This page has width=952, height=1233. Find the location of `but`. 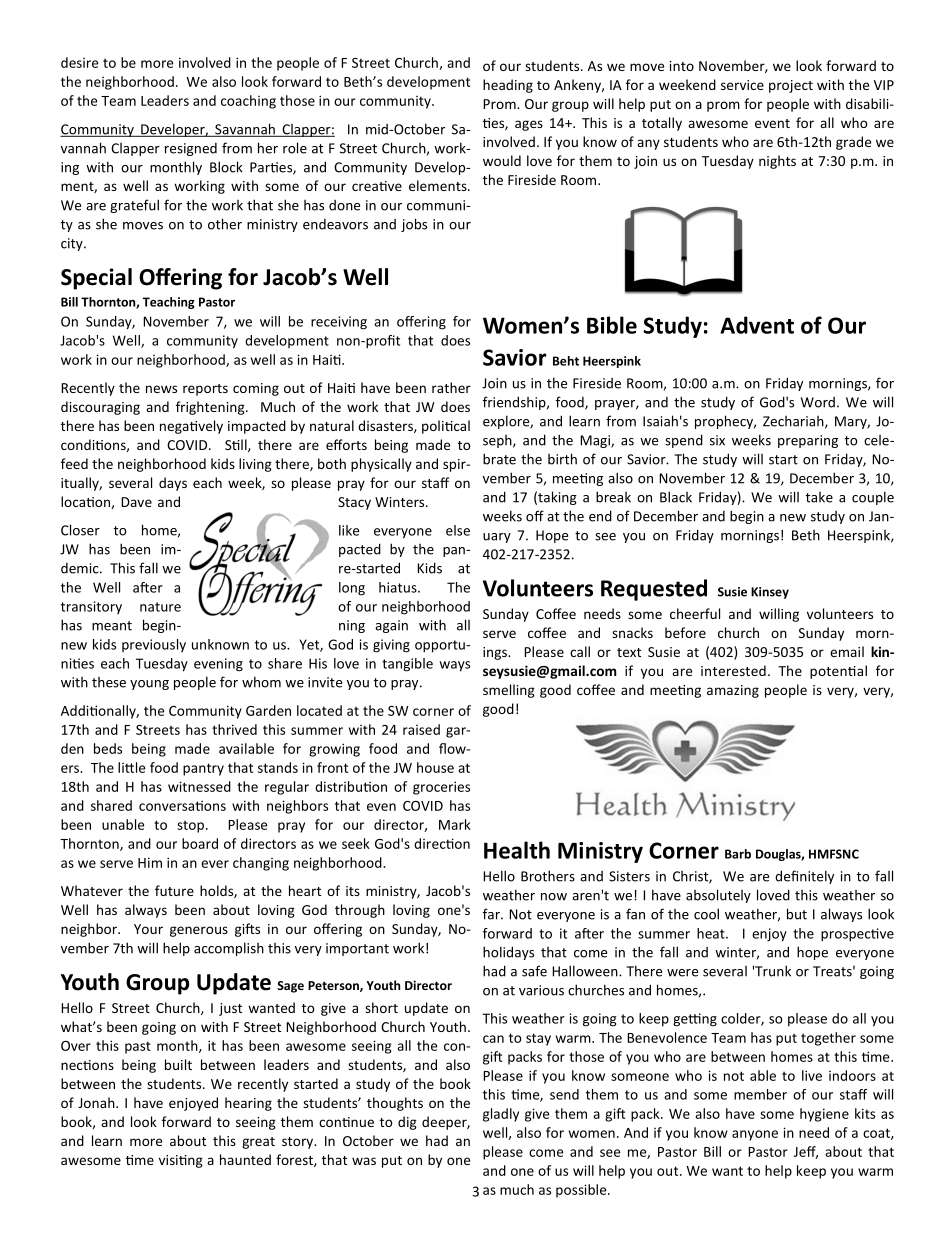

but is located at coordinates (797, 914).
